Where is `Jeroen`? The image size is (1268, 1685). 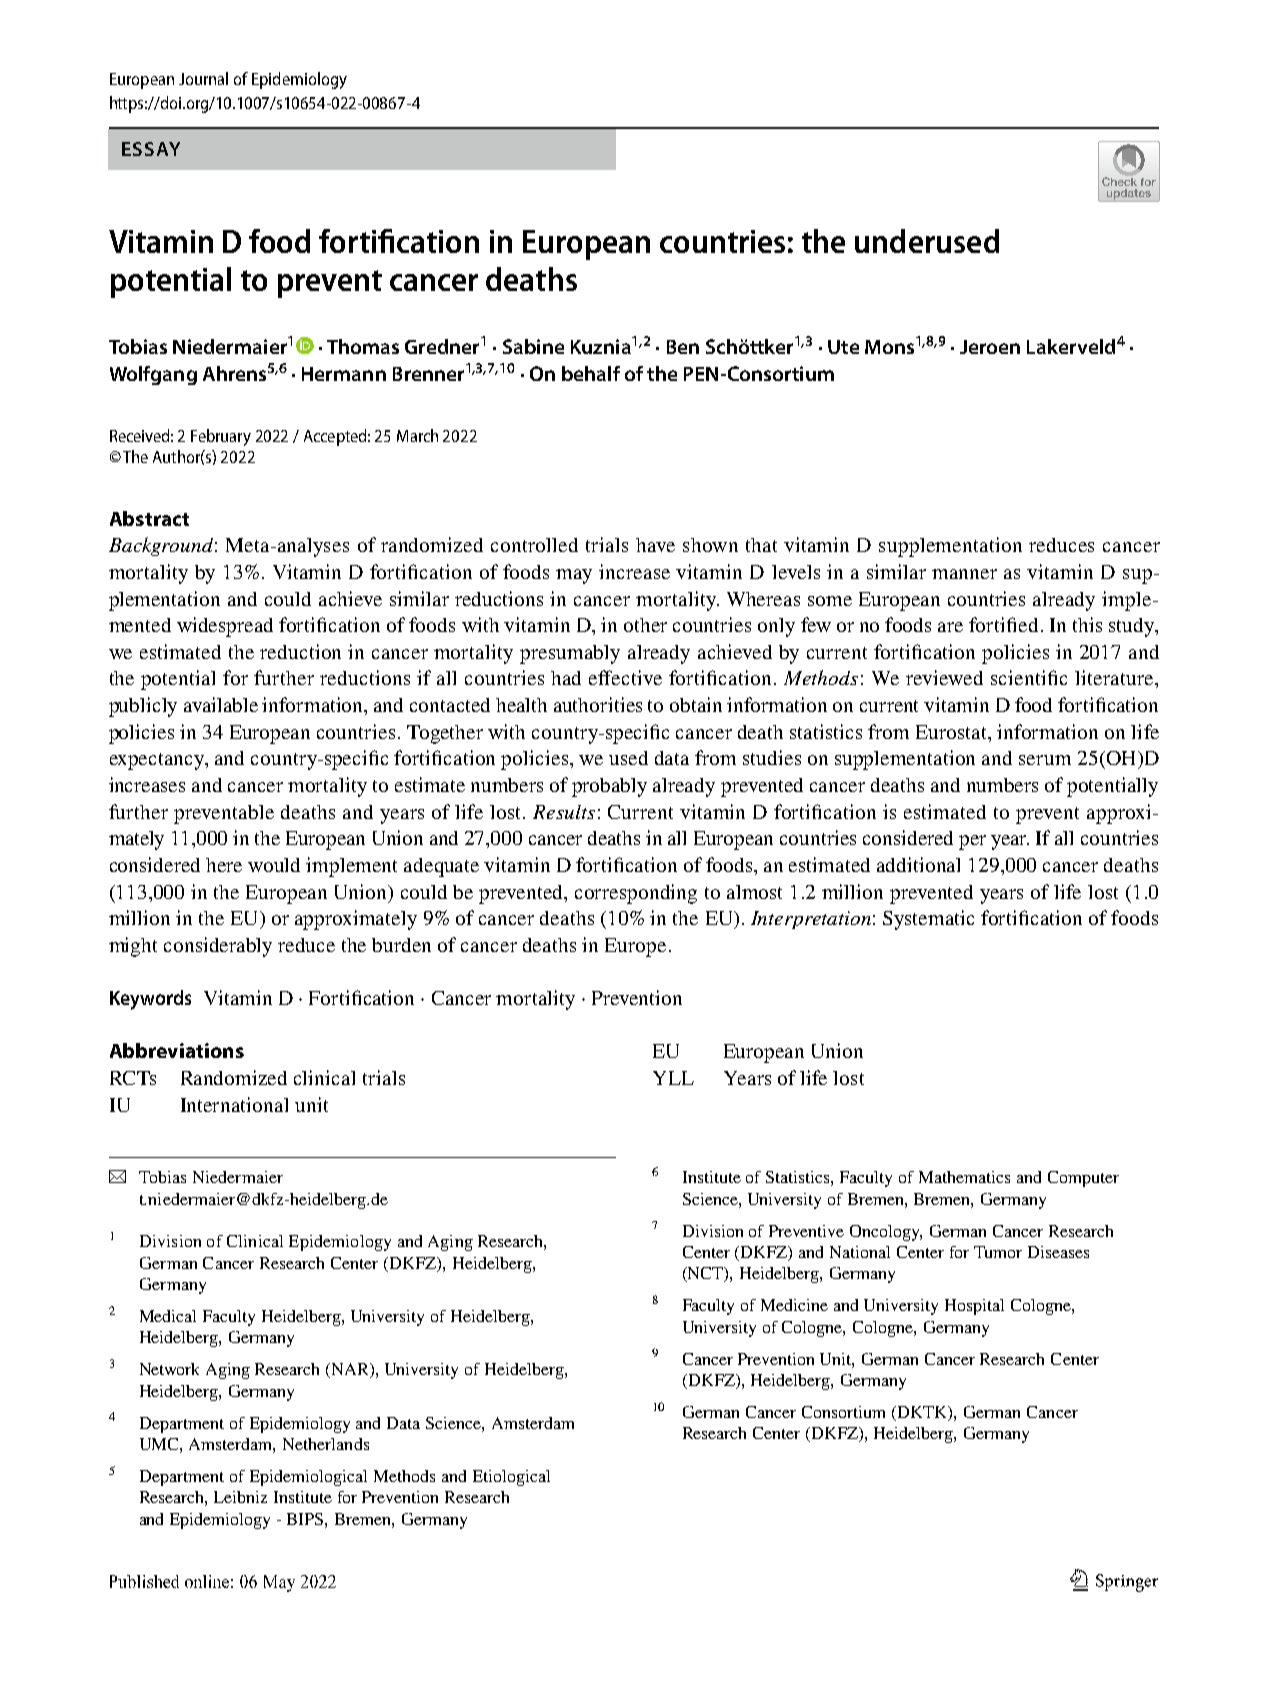
Jeroen is located at coordinates (990, 347).
